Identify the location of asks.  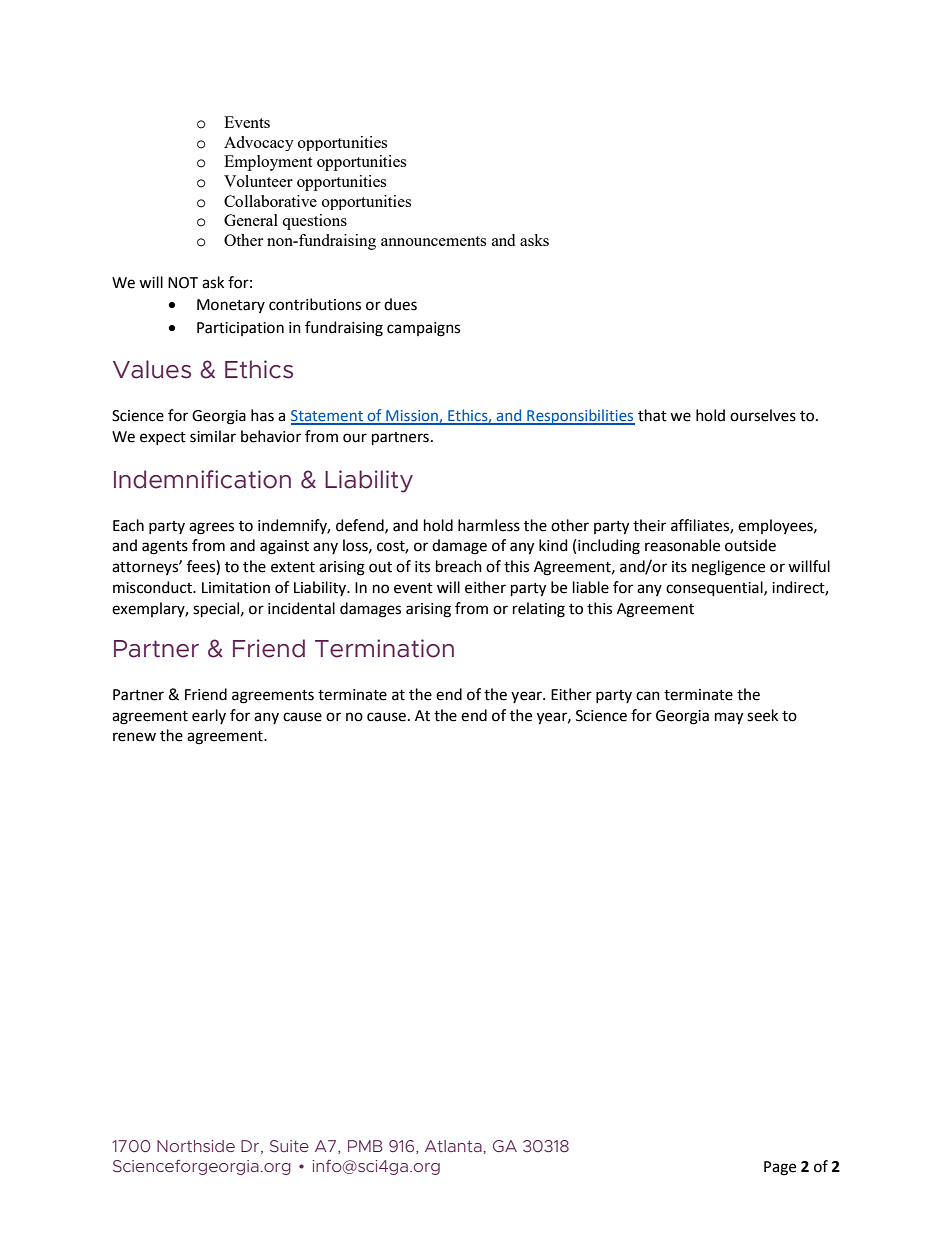
(534, 240).
